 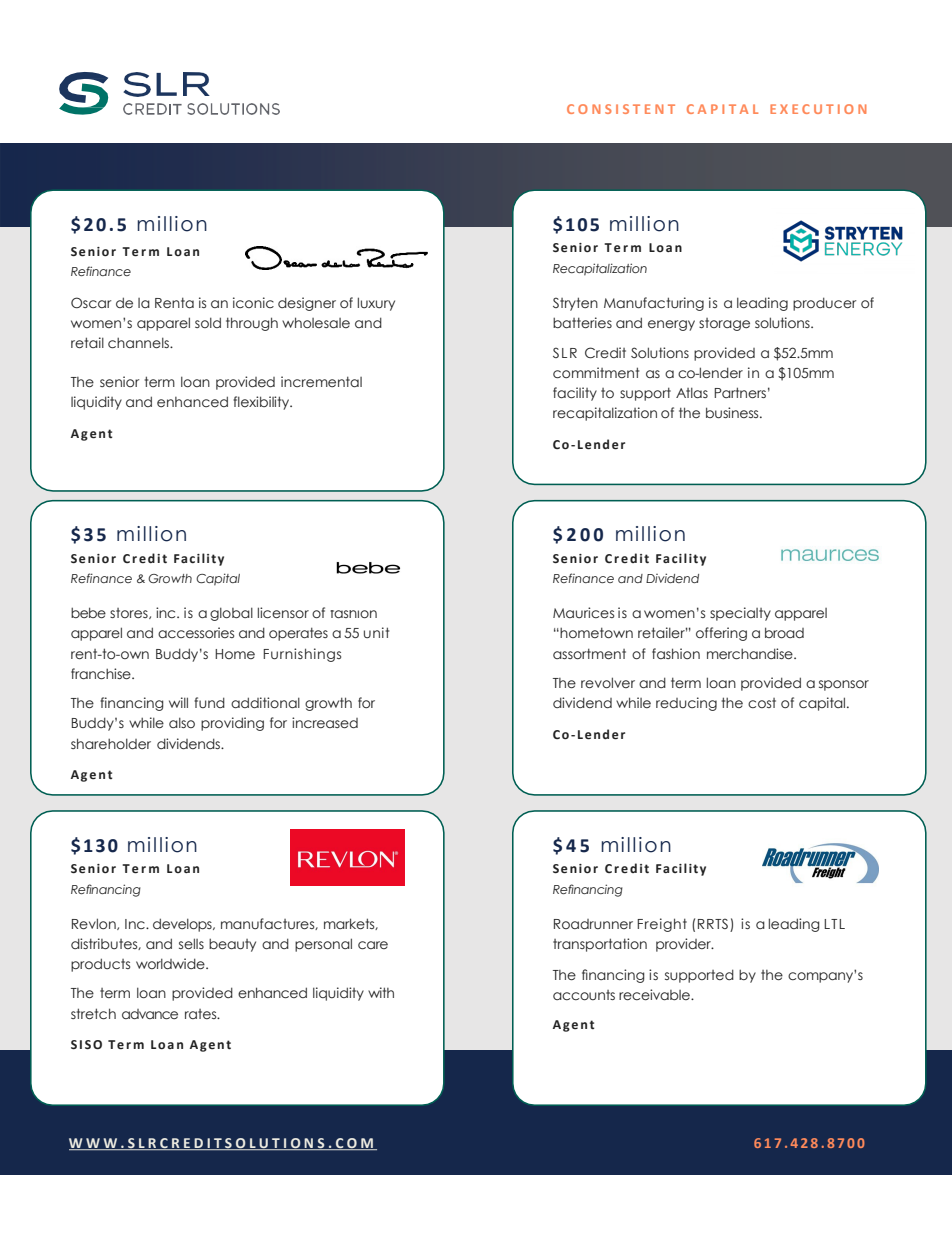 I want to click on iconic, so click(x=253, y=302).
